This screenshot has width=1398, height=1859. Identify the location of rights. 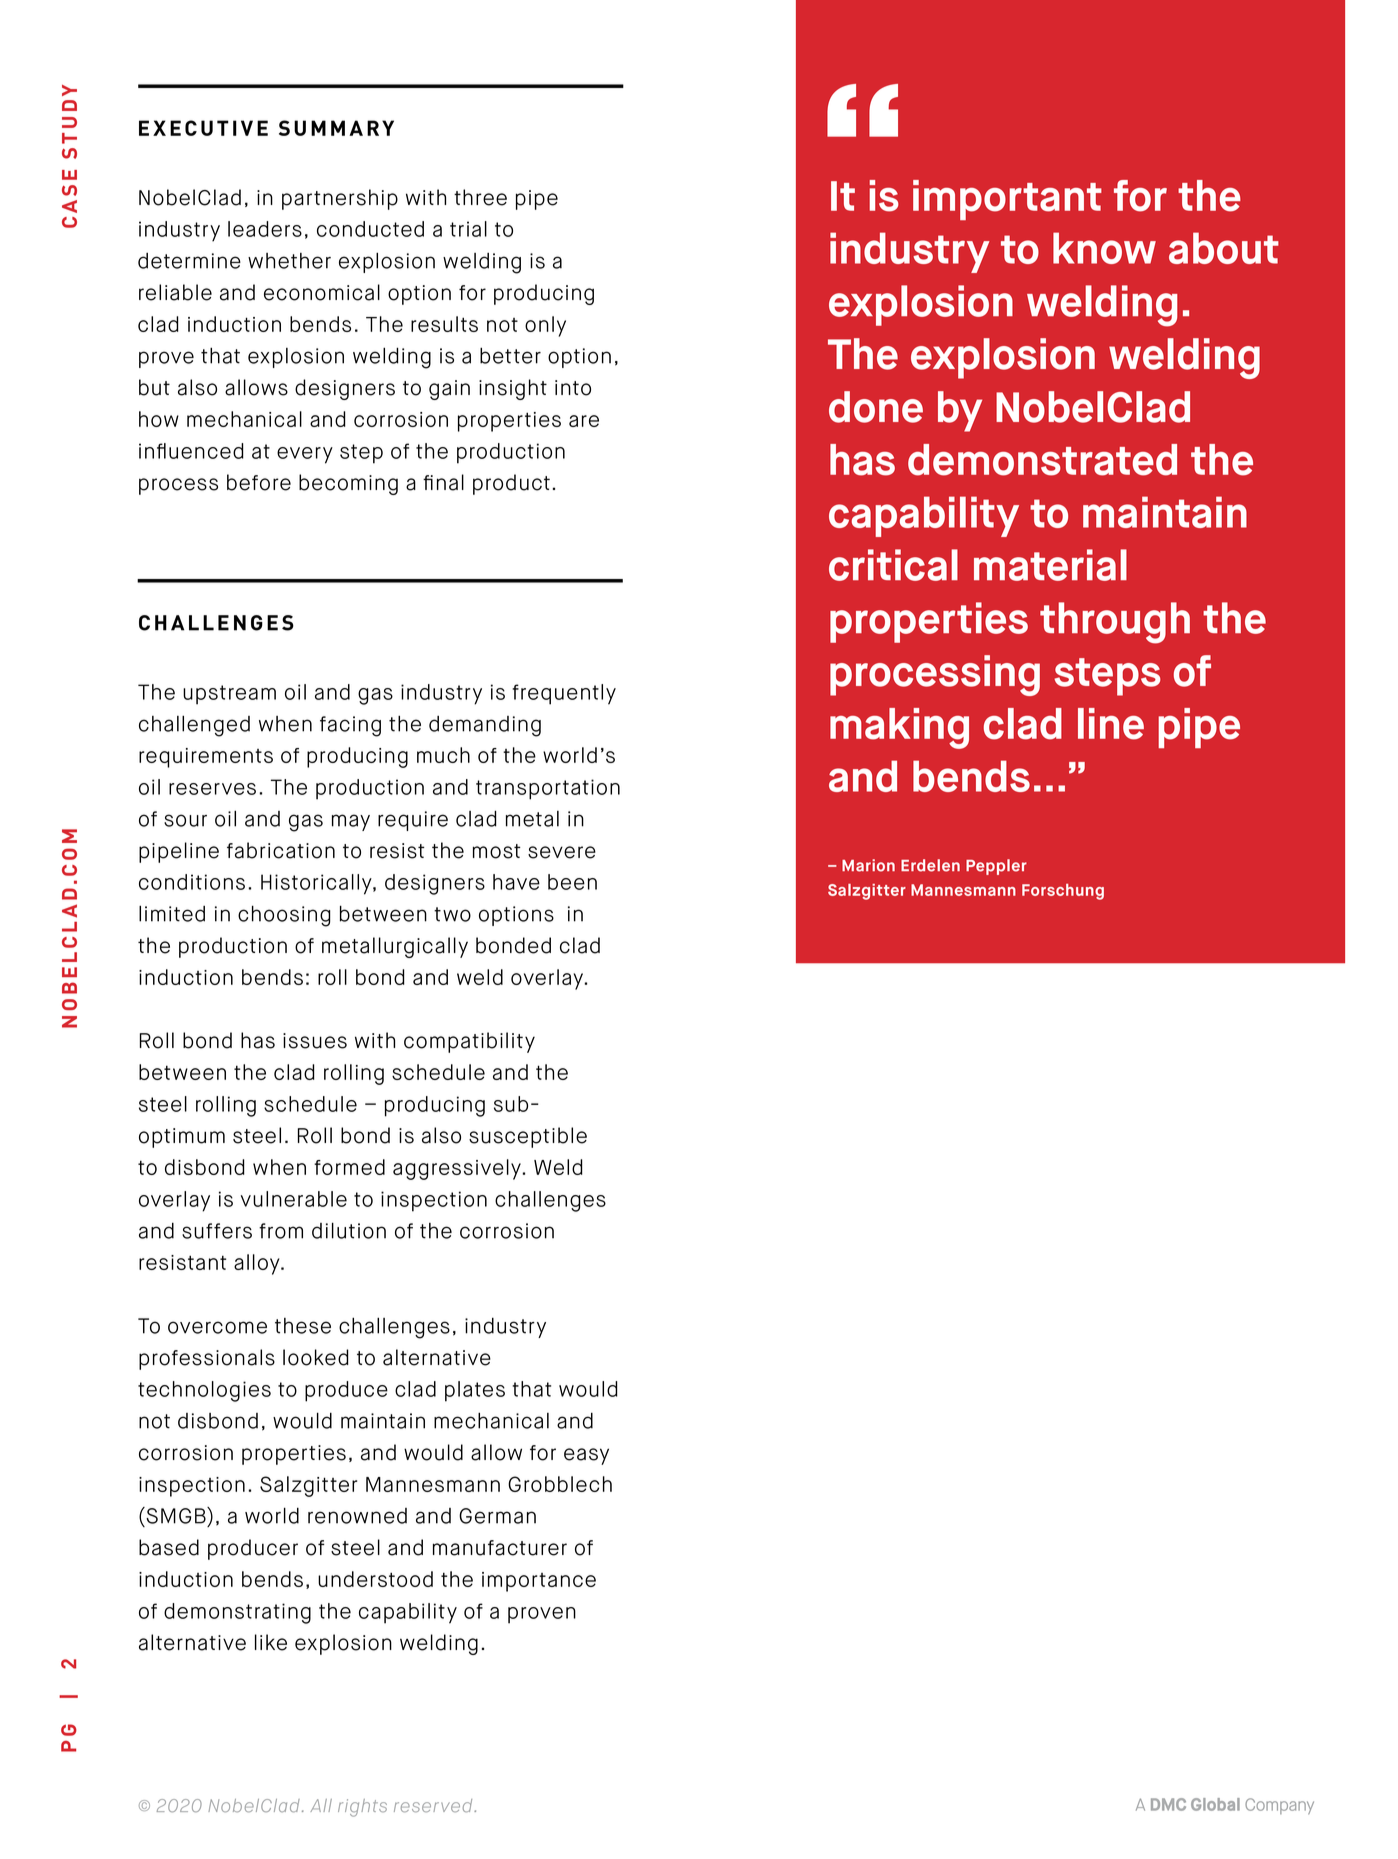
(362, 1808).
